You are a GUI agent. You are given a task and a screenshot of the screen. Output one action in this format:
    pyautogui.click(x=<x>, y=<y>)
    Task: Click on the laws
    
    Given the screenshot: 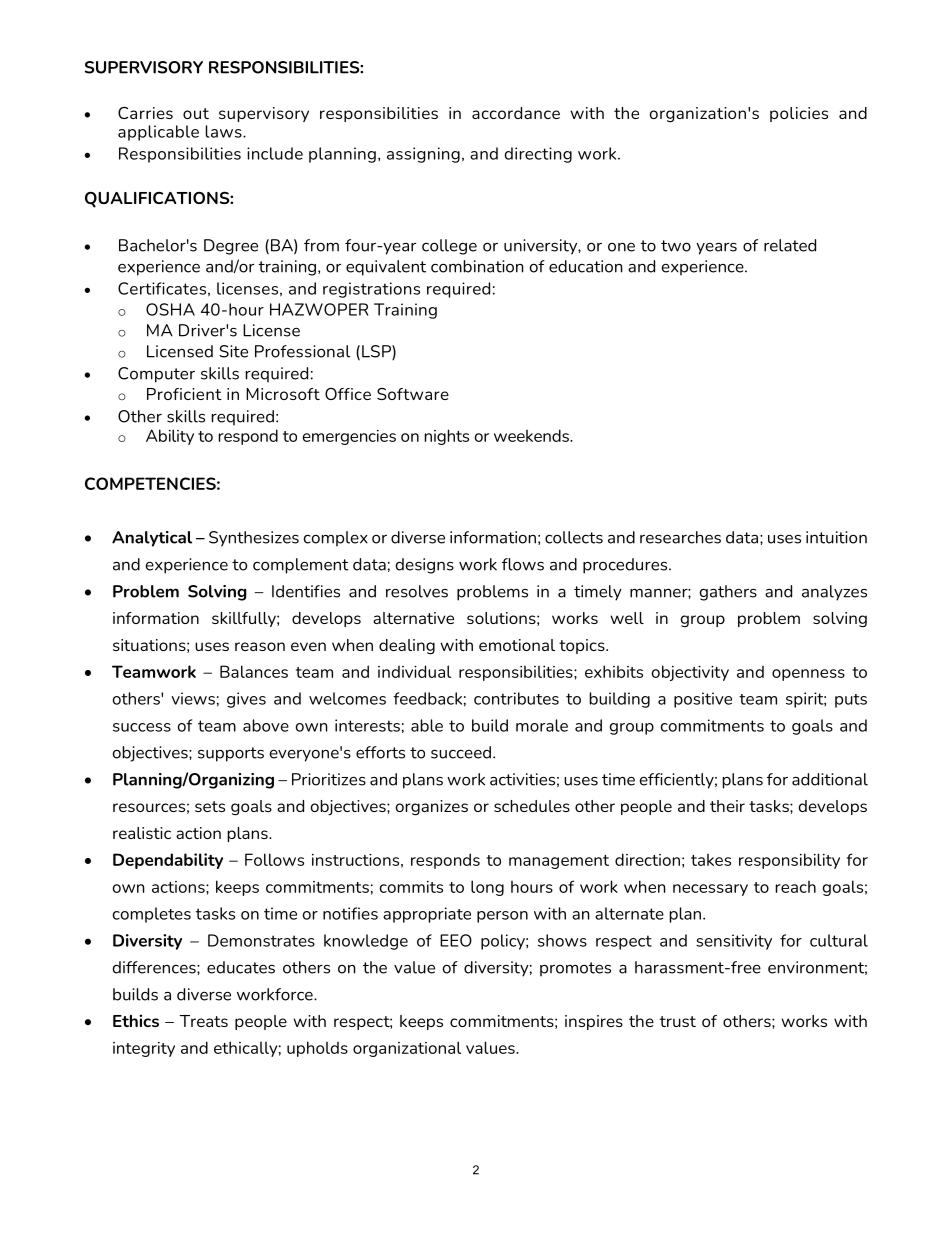 What is the action you would take?
    pyautogui.click(x=224, y=131)
